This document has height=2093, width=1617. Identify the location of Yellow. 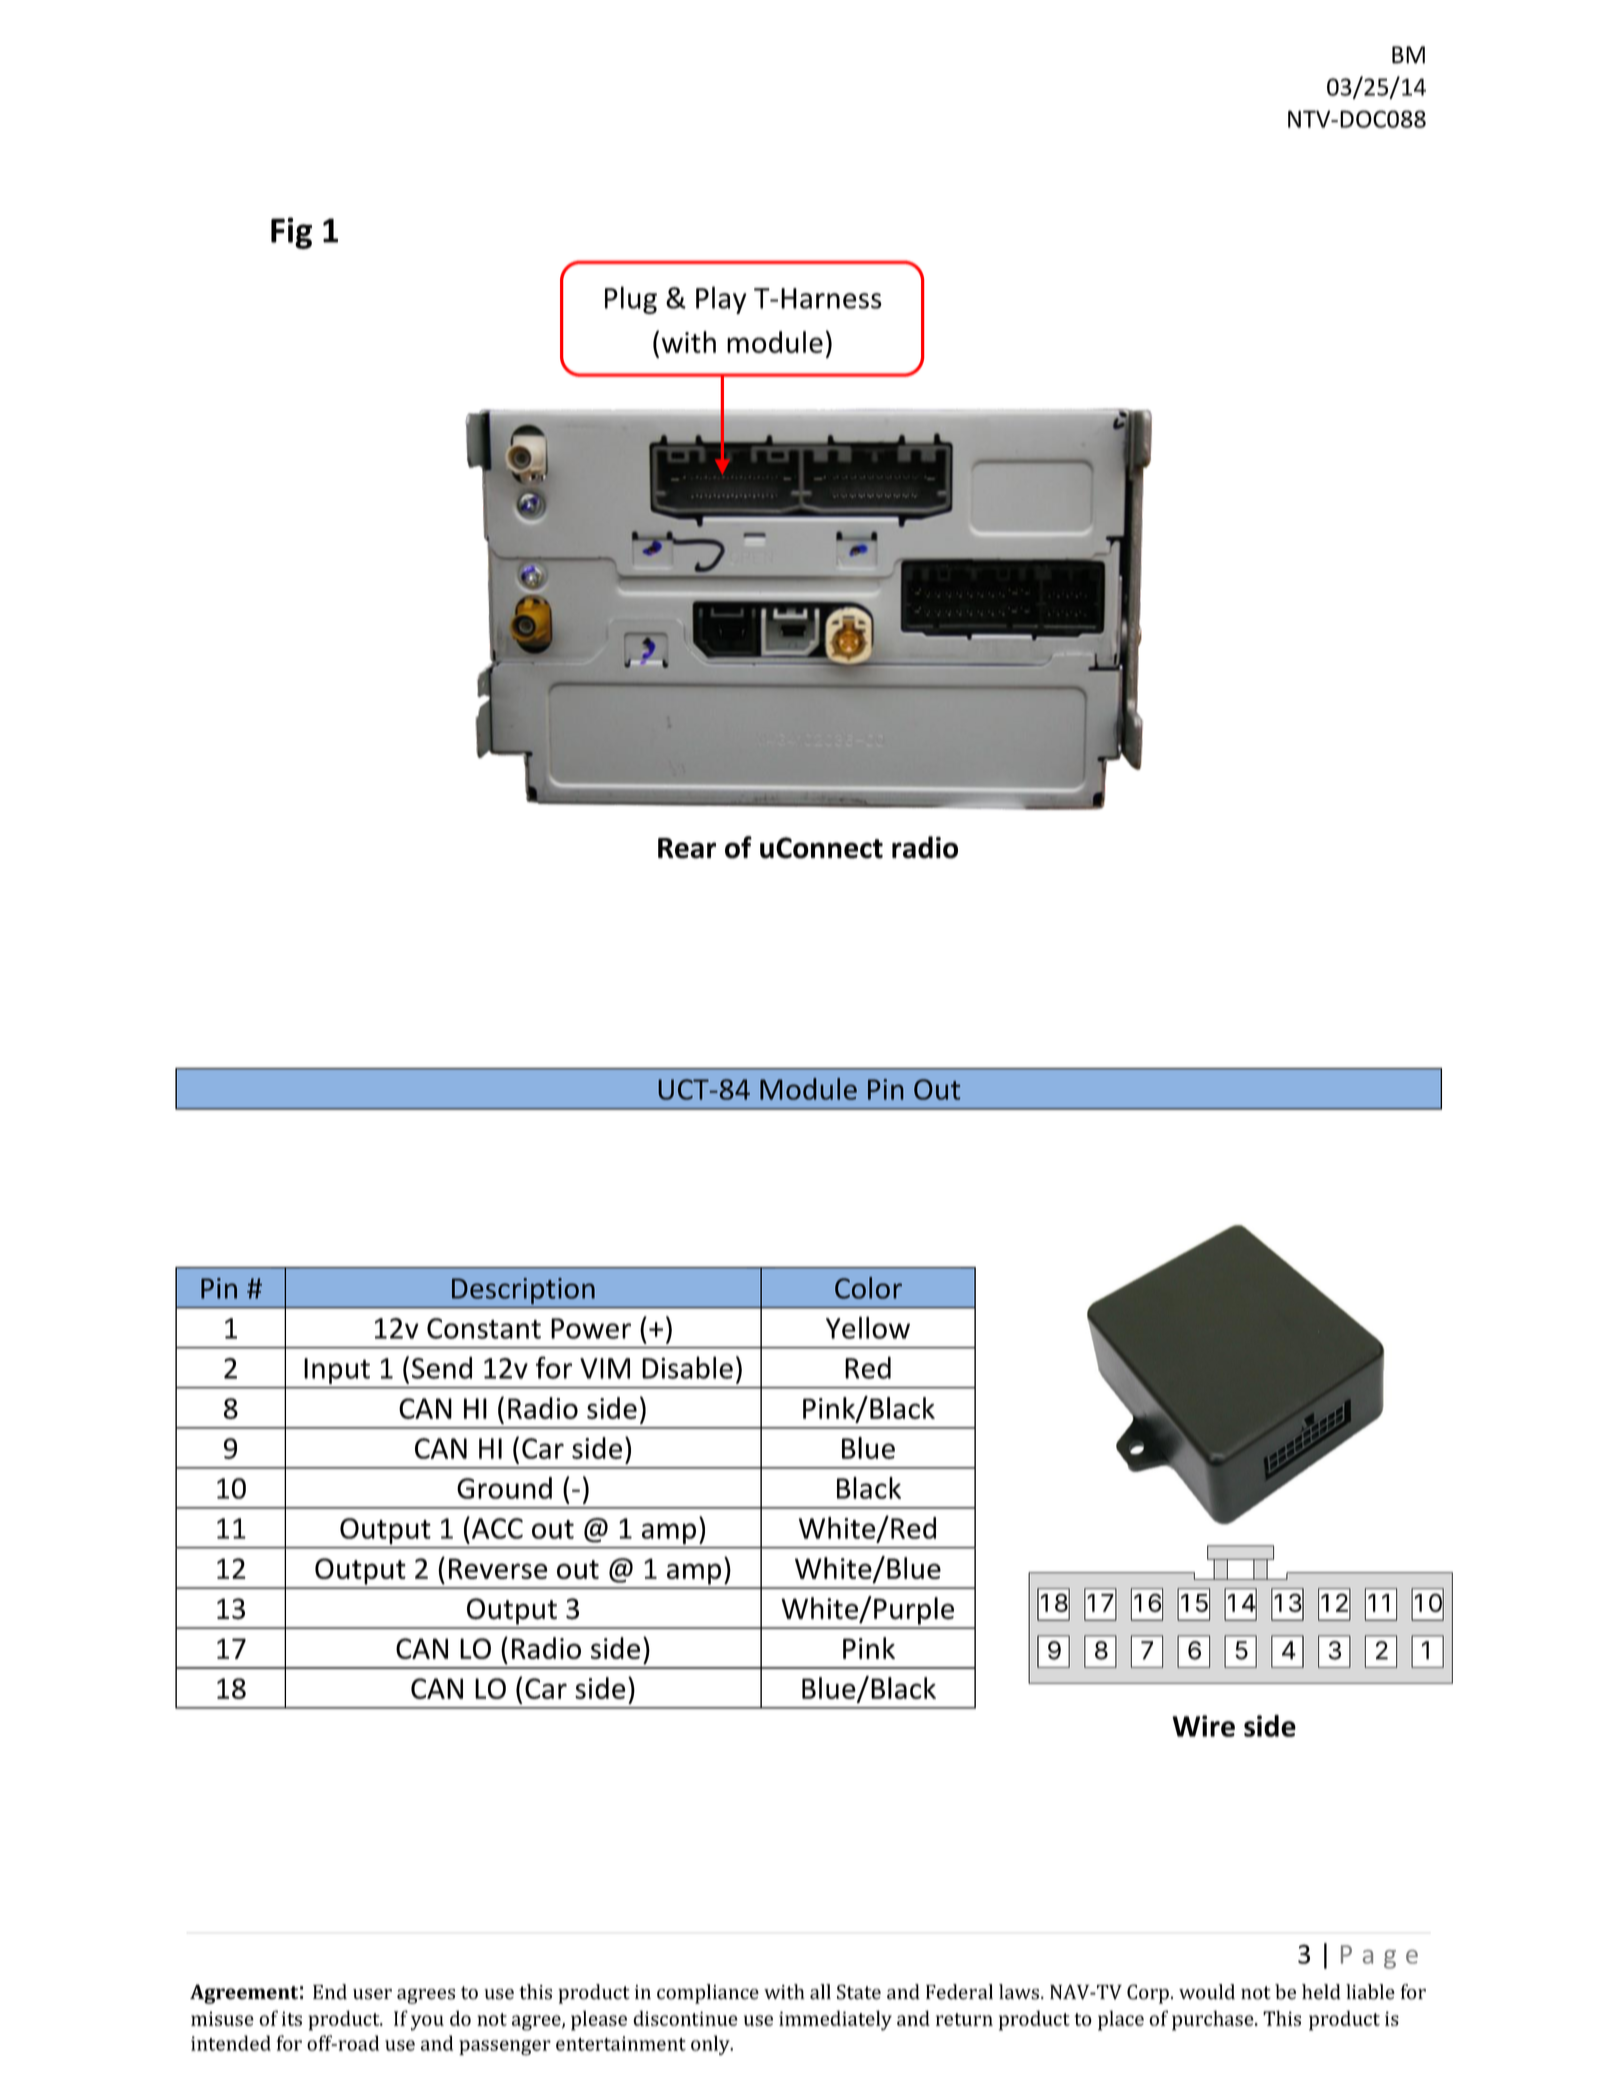
(868, 1327).
